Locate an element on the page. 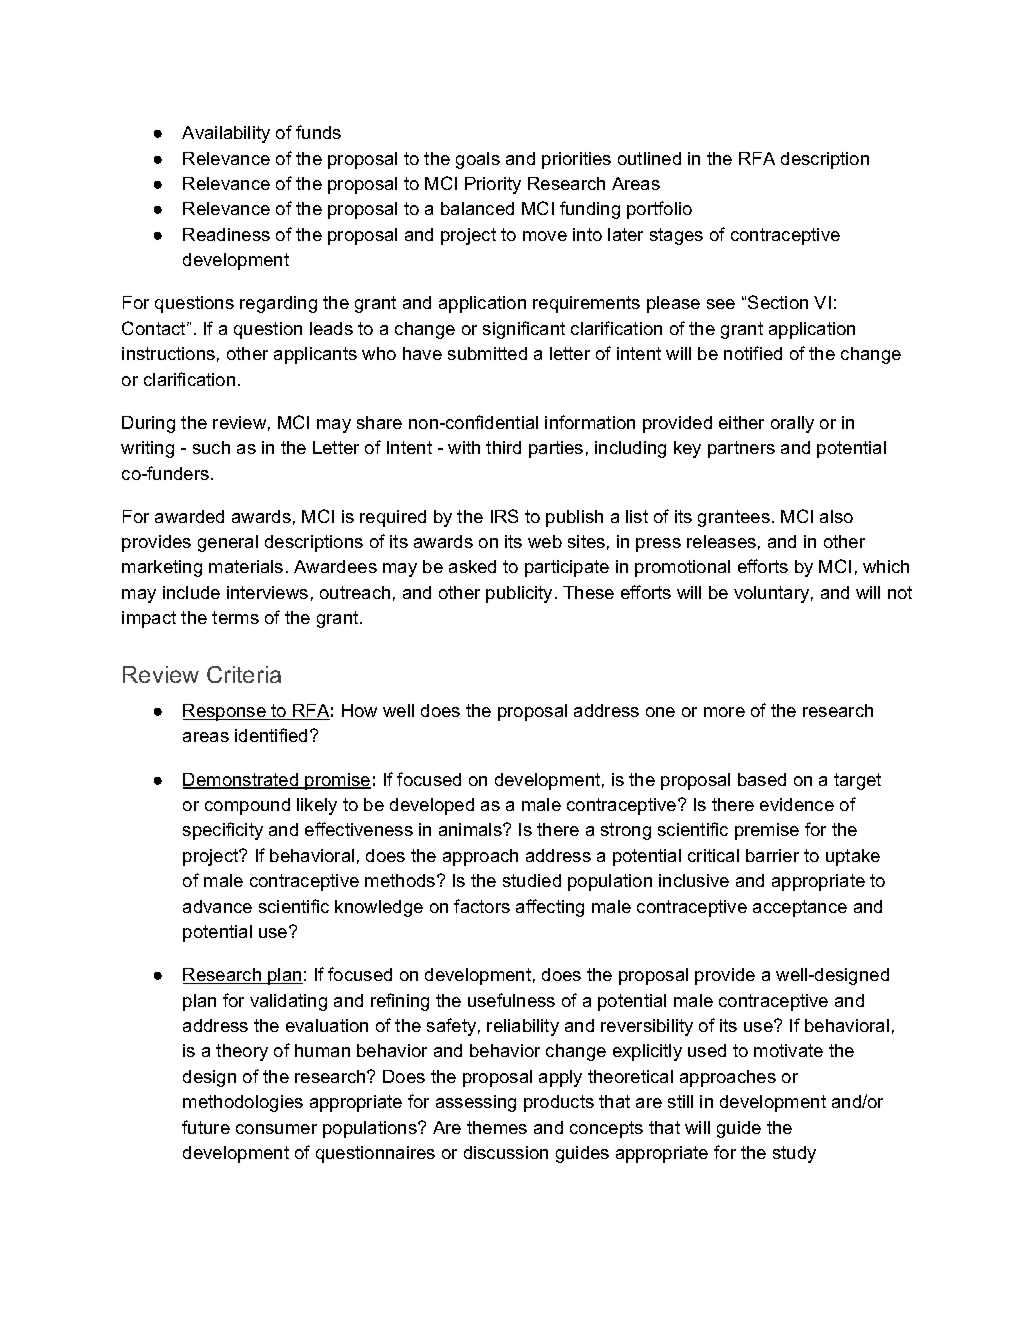 This document has width=1036, height=1341. acceptance is located at coordinates (800, 908).
